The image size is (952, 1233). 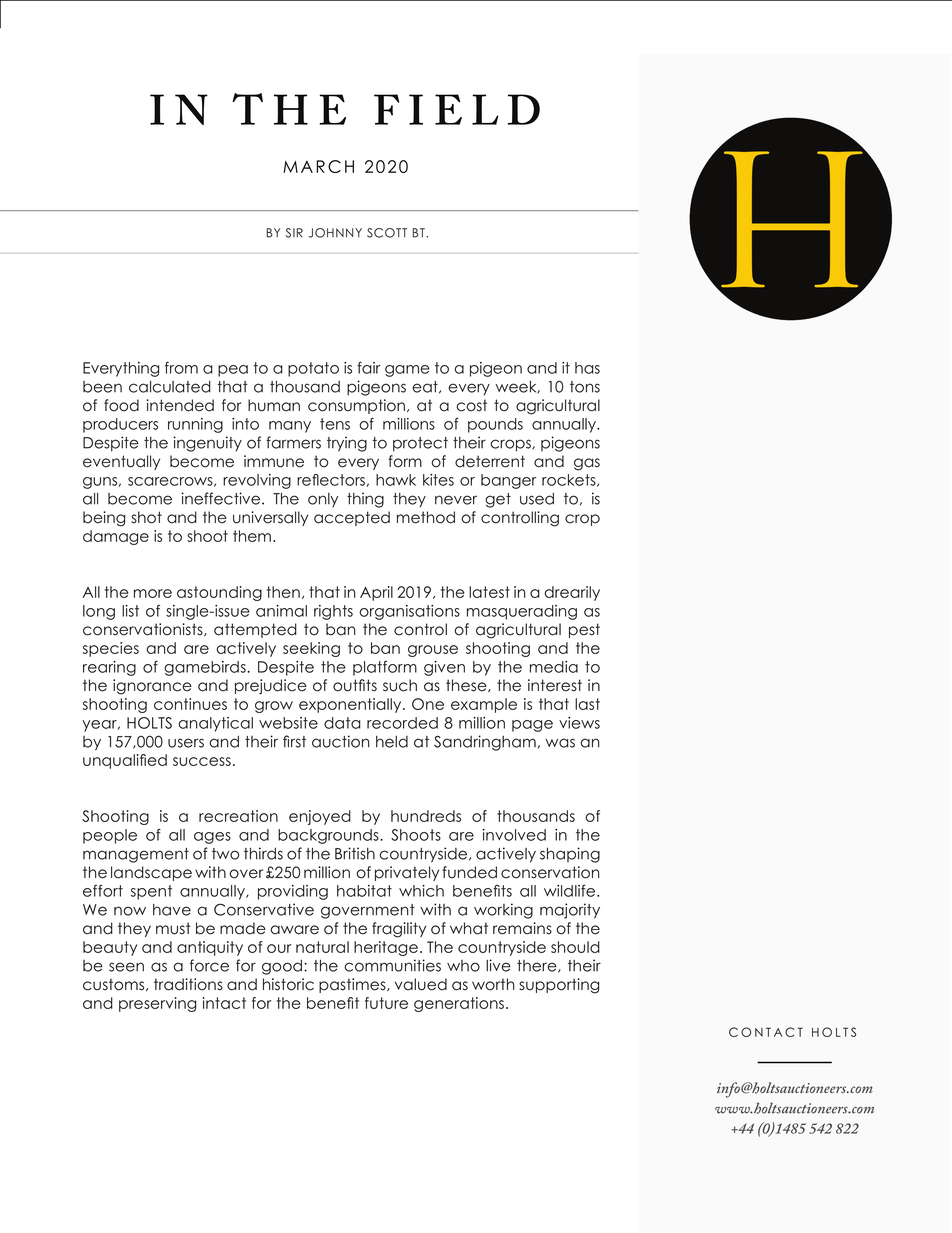 What do you see at coordinates (387, 233) in the page?
I see `SCOTT` at bounding box center [387, 233].
